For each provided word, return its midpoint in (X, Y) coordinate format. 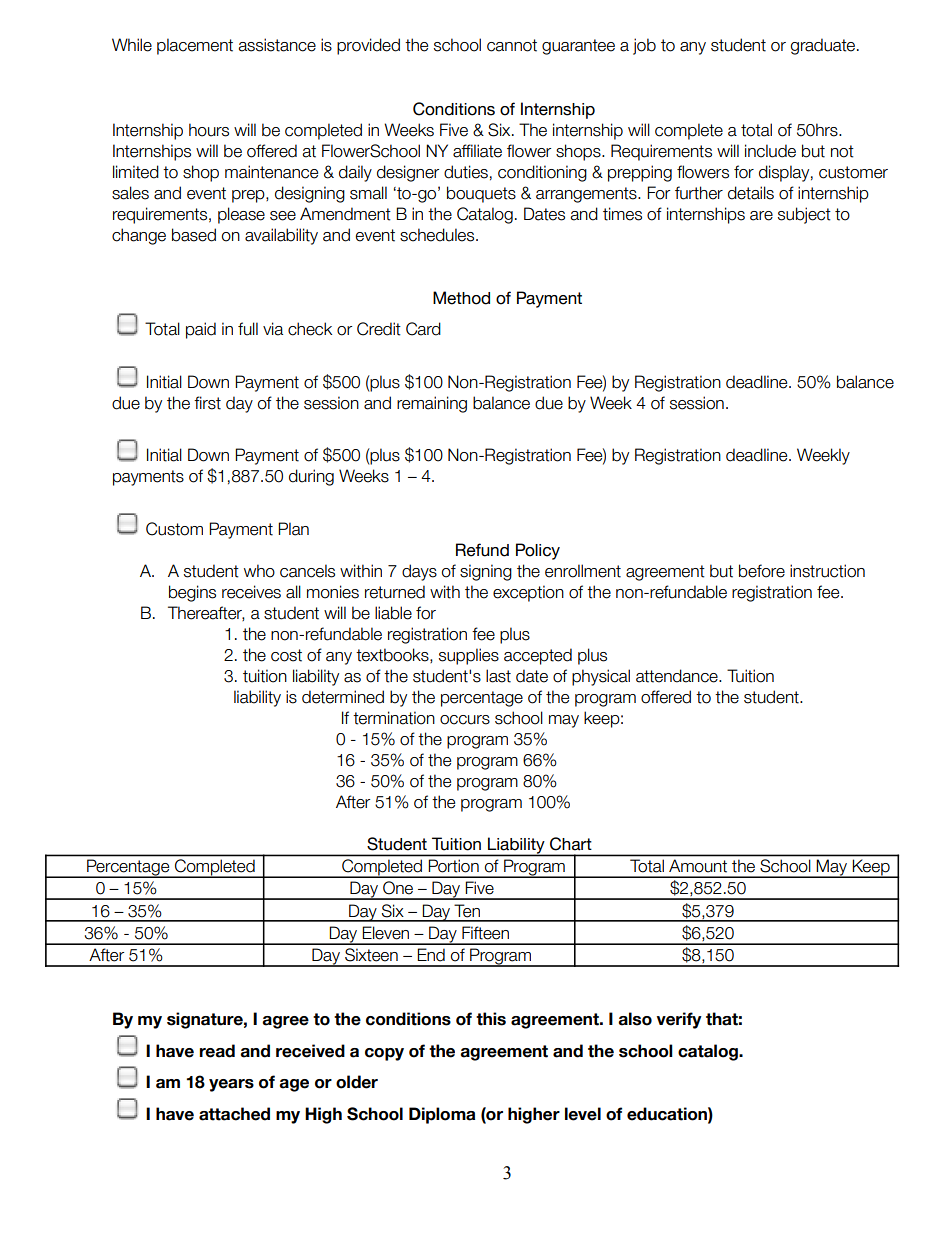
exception (528, 593)
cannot (512, 45)
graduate (824, 46)
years (231, 1085)
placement (195, 46)
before (762, 571)
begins (192, 593)
